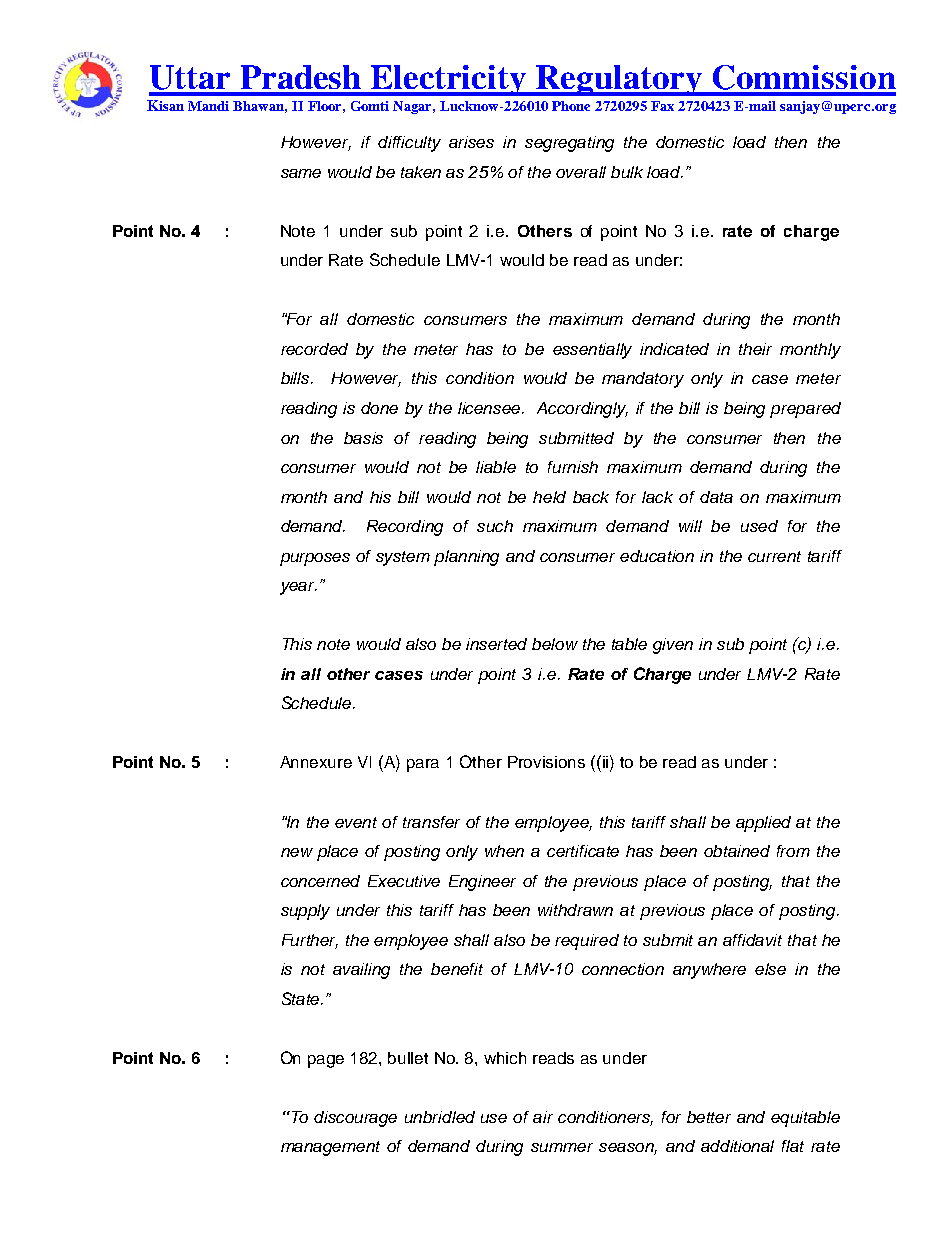 The width and height of the document is (952, 1233). What do you see at coordinates (543, 1117) in the document?
I see `air` at bounding box center [543, 1117].
